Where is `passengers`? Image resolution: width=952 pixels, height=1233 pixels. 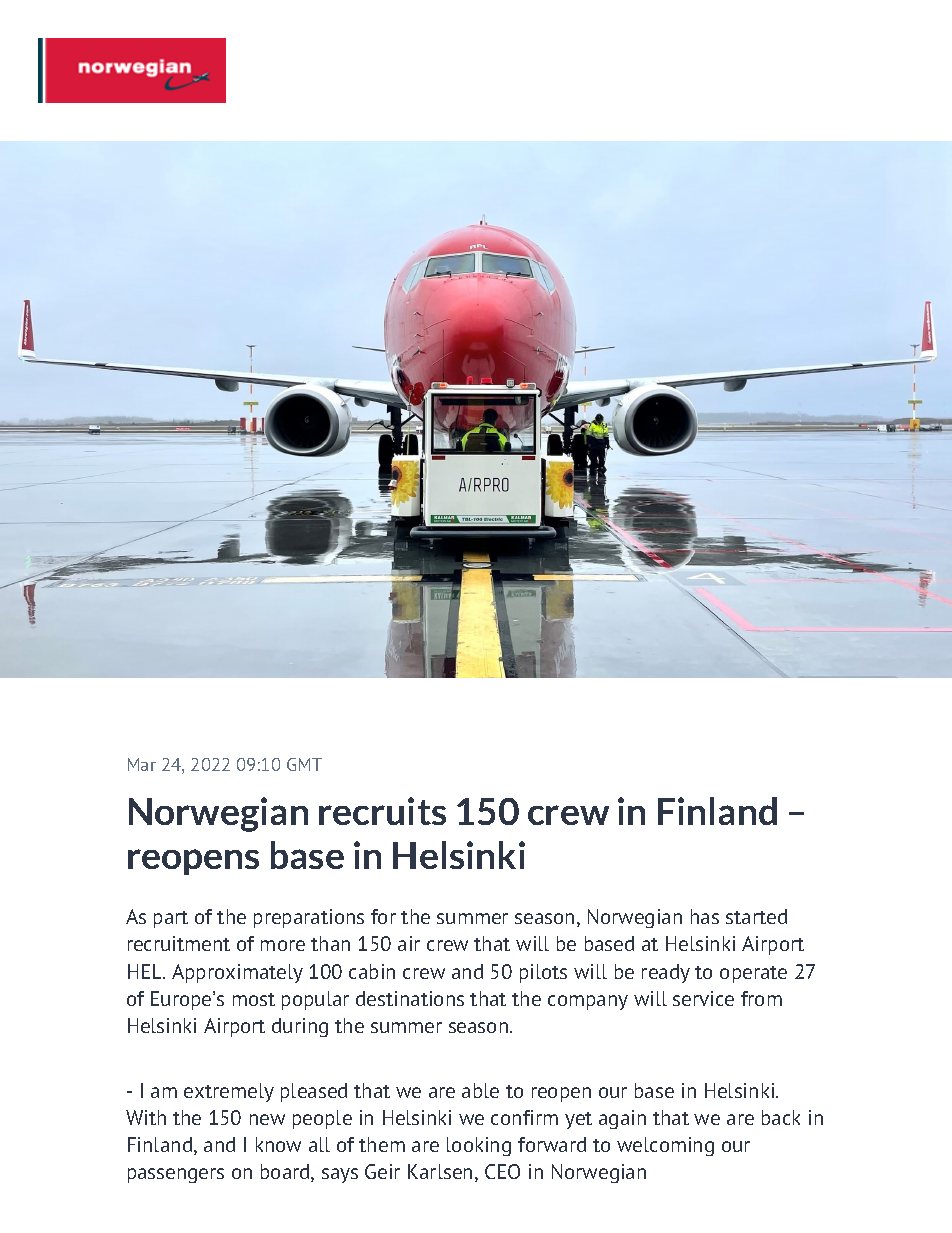
passengers is located at coordinates (176, 1175).
